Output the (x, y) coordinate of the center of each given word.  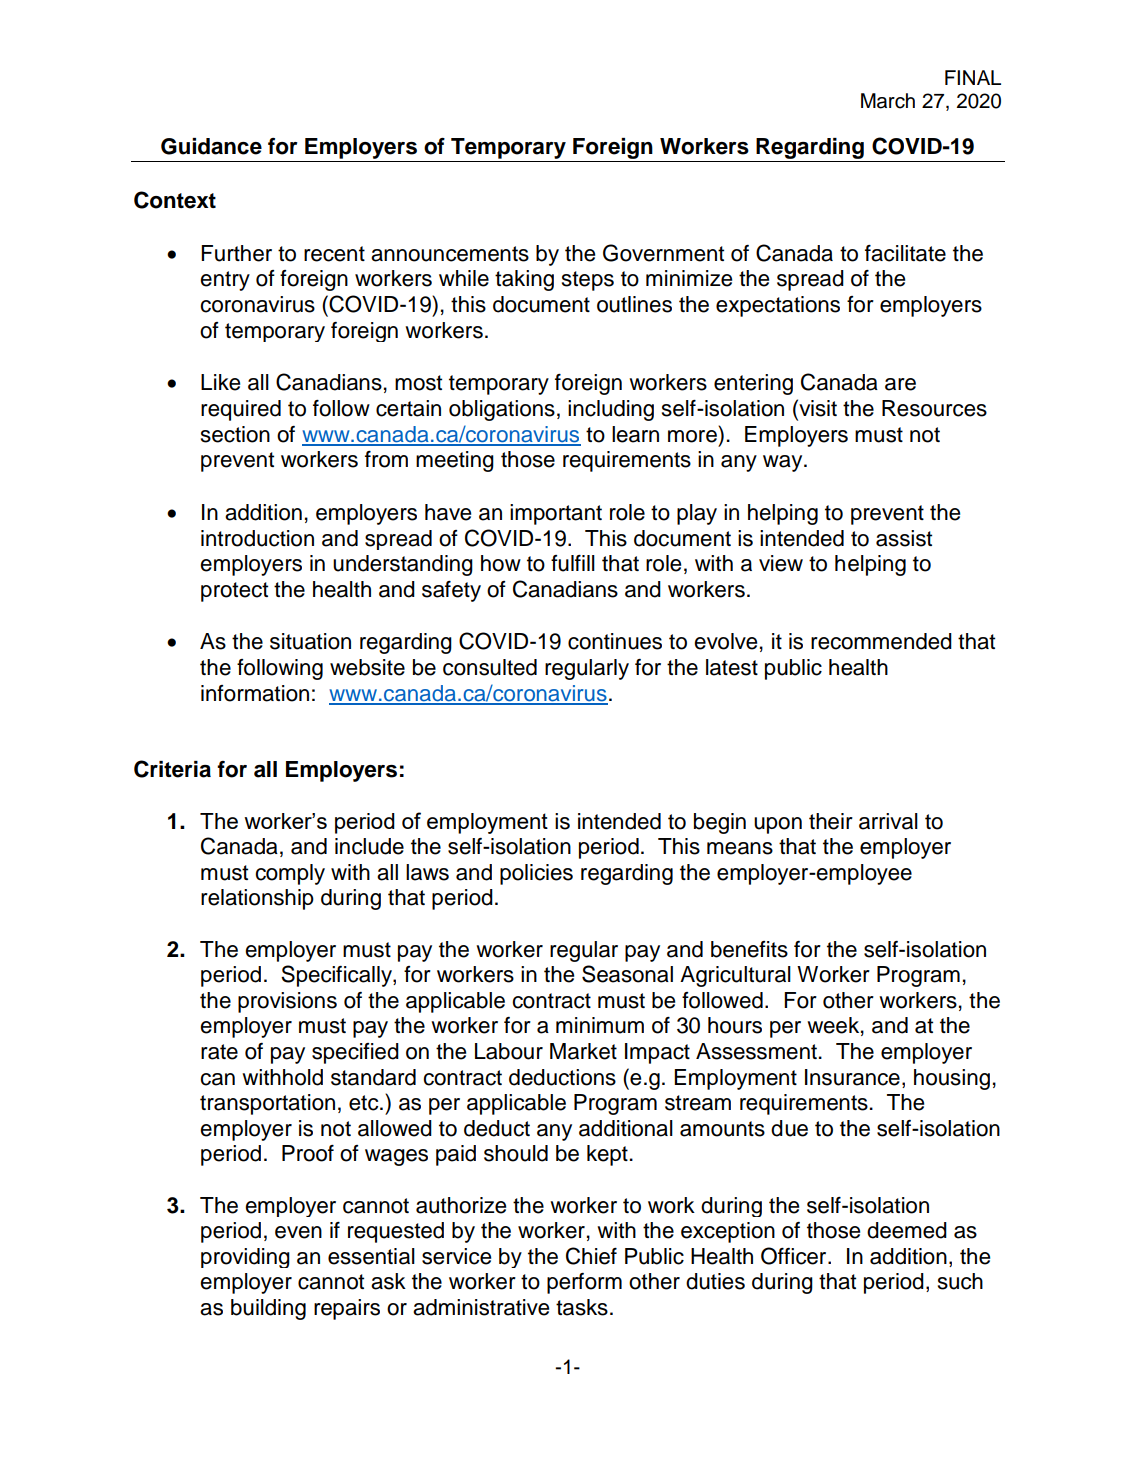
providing (245, 1258)
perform (584, 1283)
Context (175, 200)
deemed (907, 1230)
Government (663, 253)
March (888, 101)
